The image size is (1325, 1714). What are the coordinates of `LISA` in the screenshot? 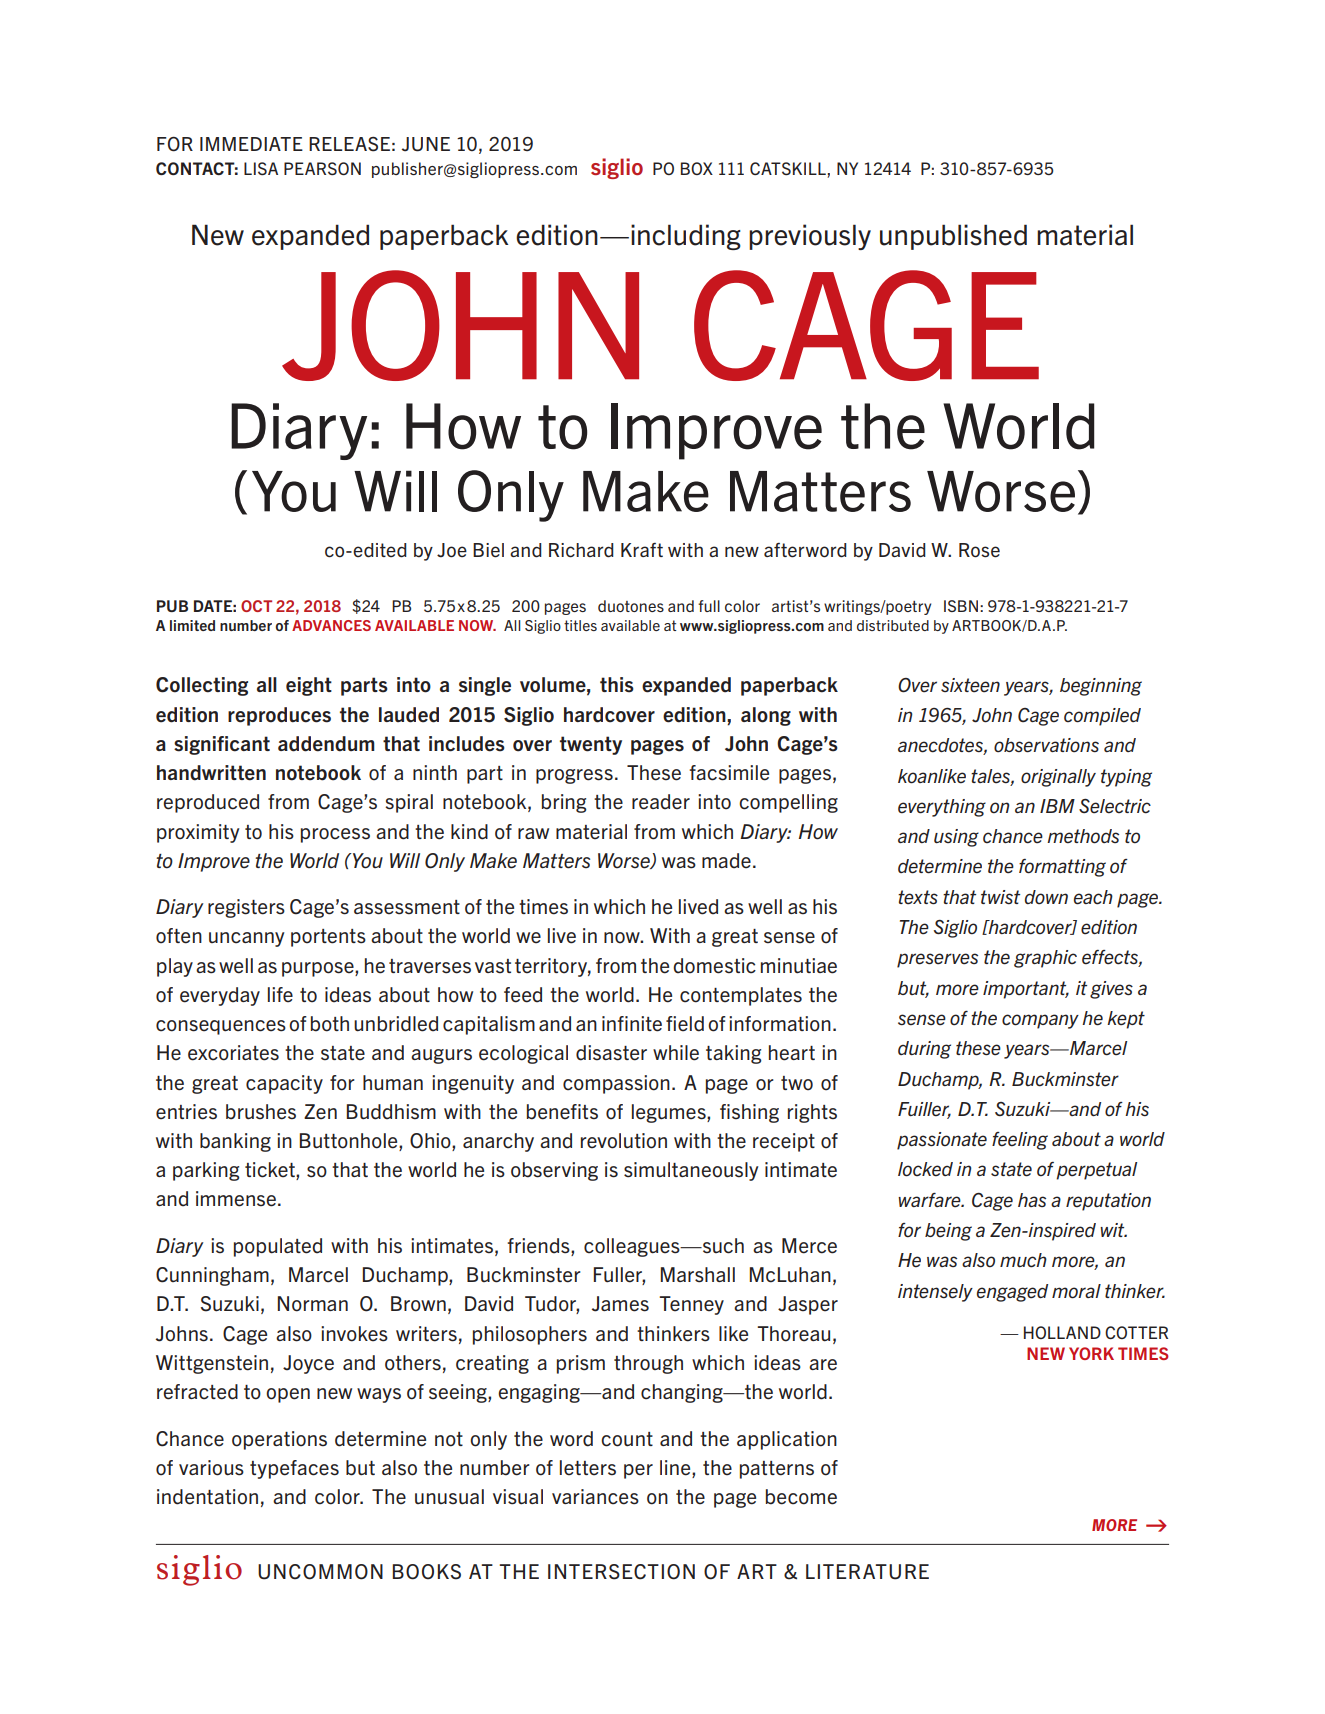 It's located at (261, 168).
